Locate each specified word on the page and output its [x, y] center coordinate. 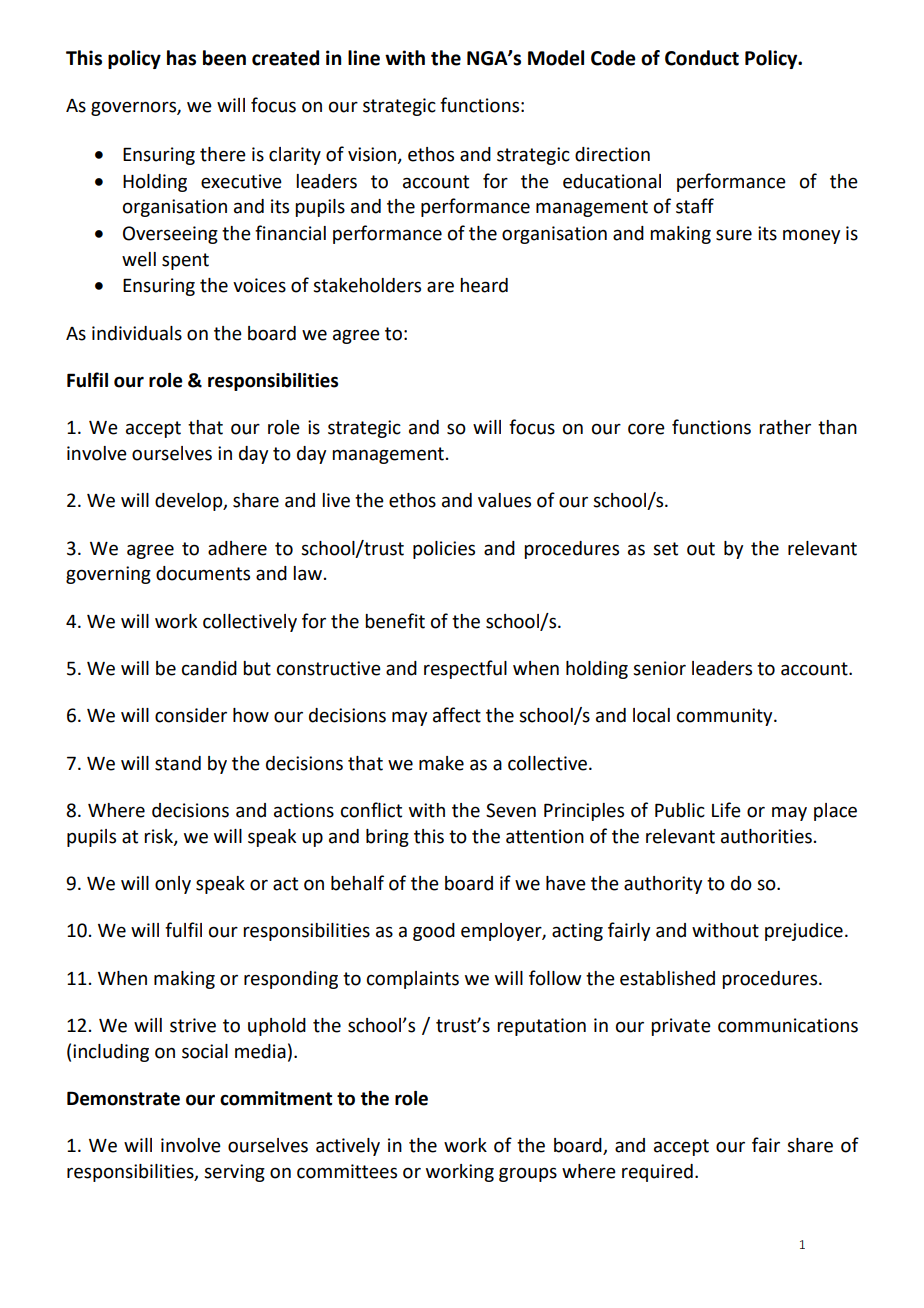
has [181, 58]
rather [785, 427]
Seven [511, 810]
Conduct [702, 58]
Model [556, 58]
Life [726, 810]
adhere [237, 548]
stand [178, 763]
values [504, 500]
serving [234, 1173]
